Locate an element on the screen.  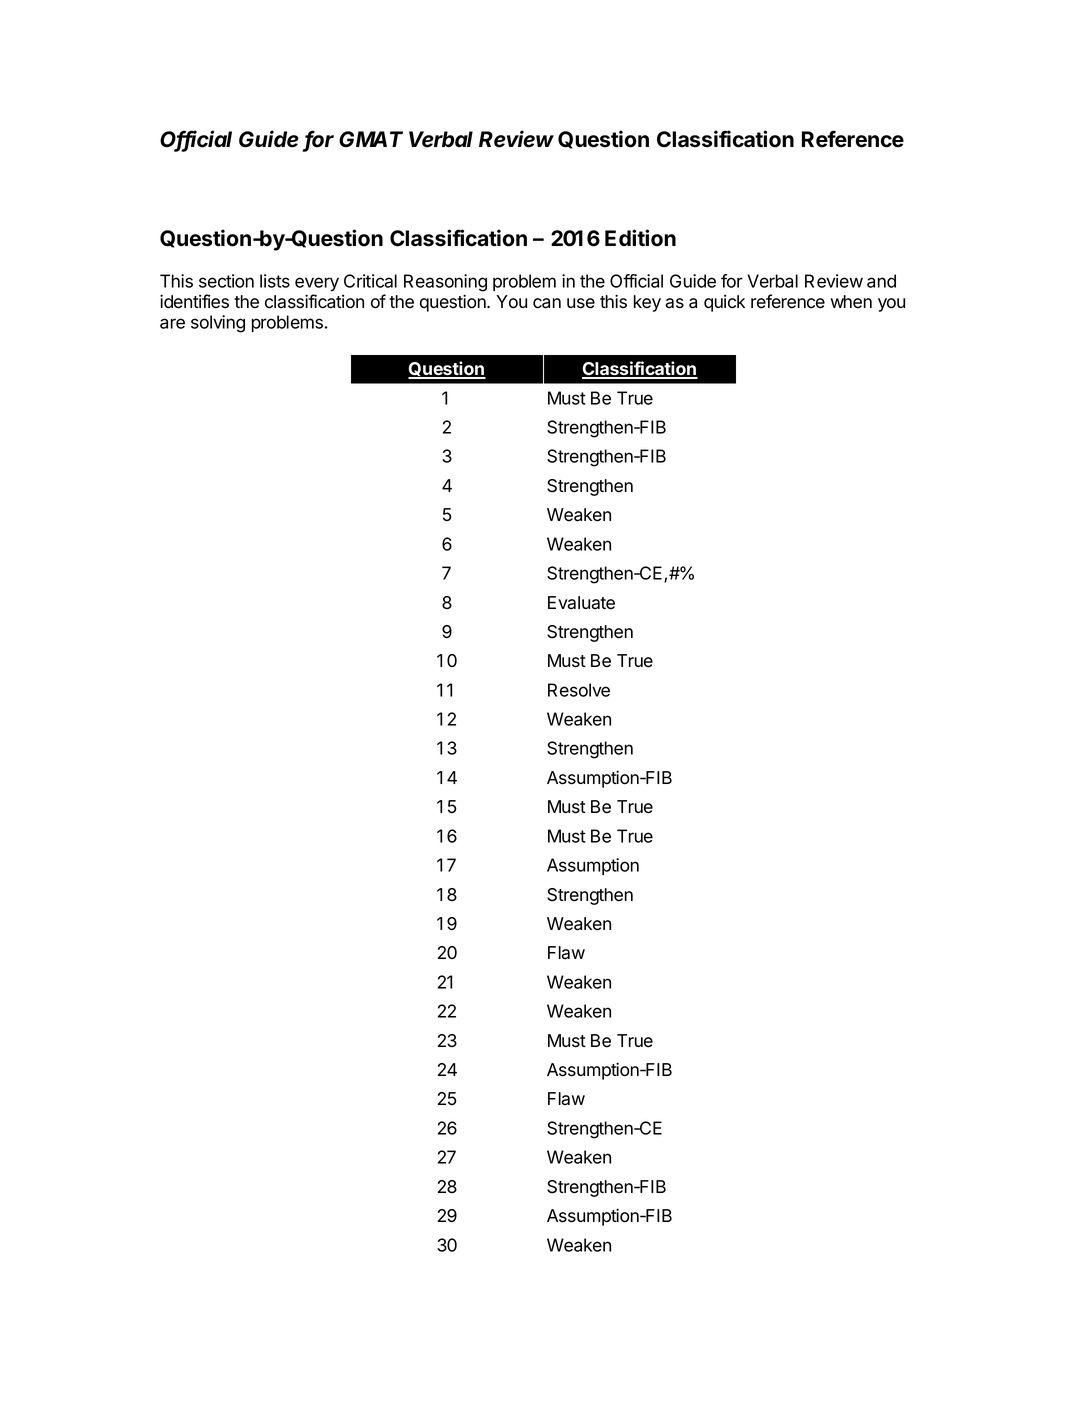
Evaluate is located at coordinates (581, 603).
